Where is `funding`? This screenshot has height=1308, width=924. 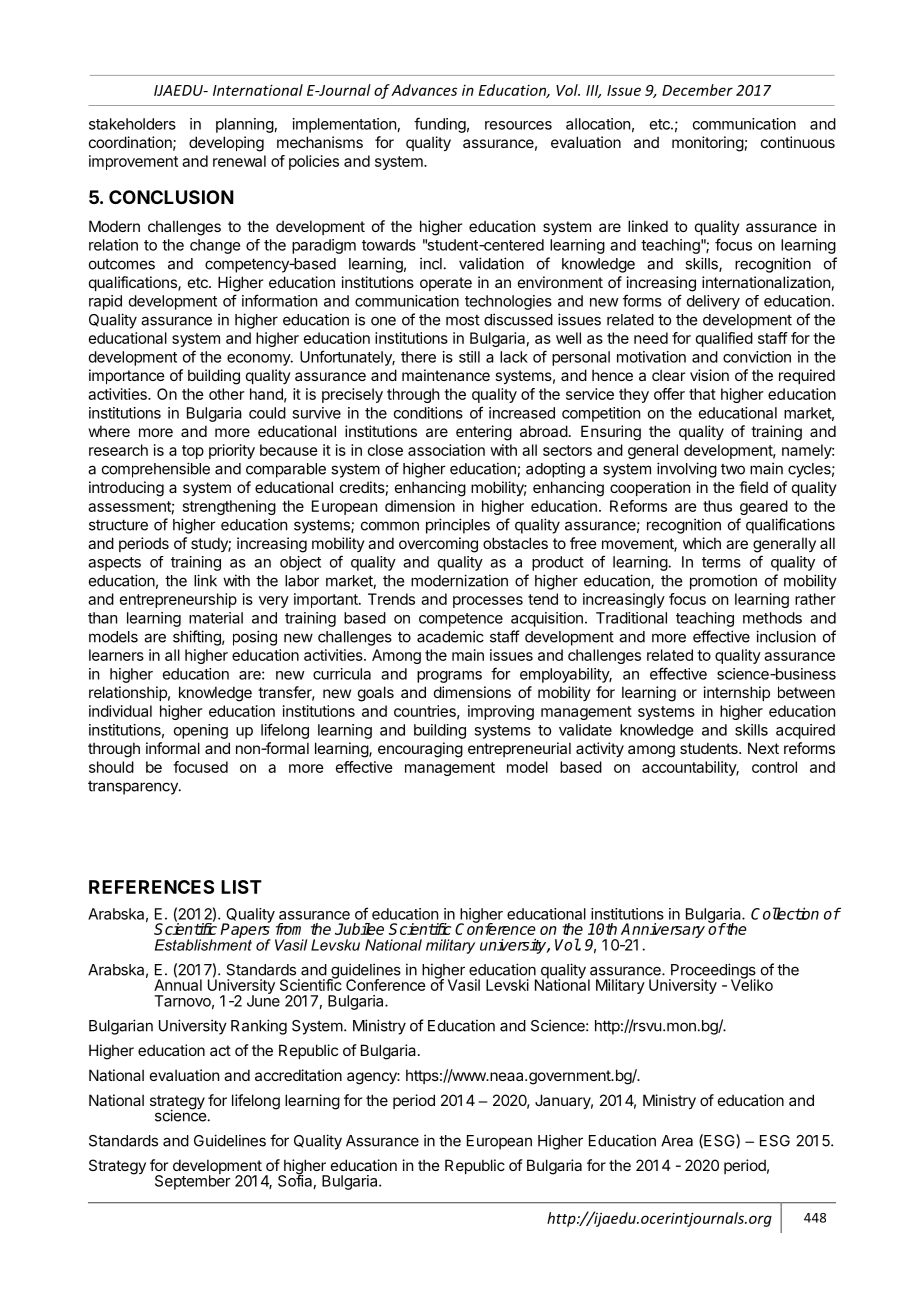 funding is located at coordinates (440, 125).
